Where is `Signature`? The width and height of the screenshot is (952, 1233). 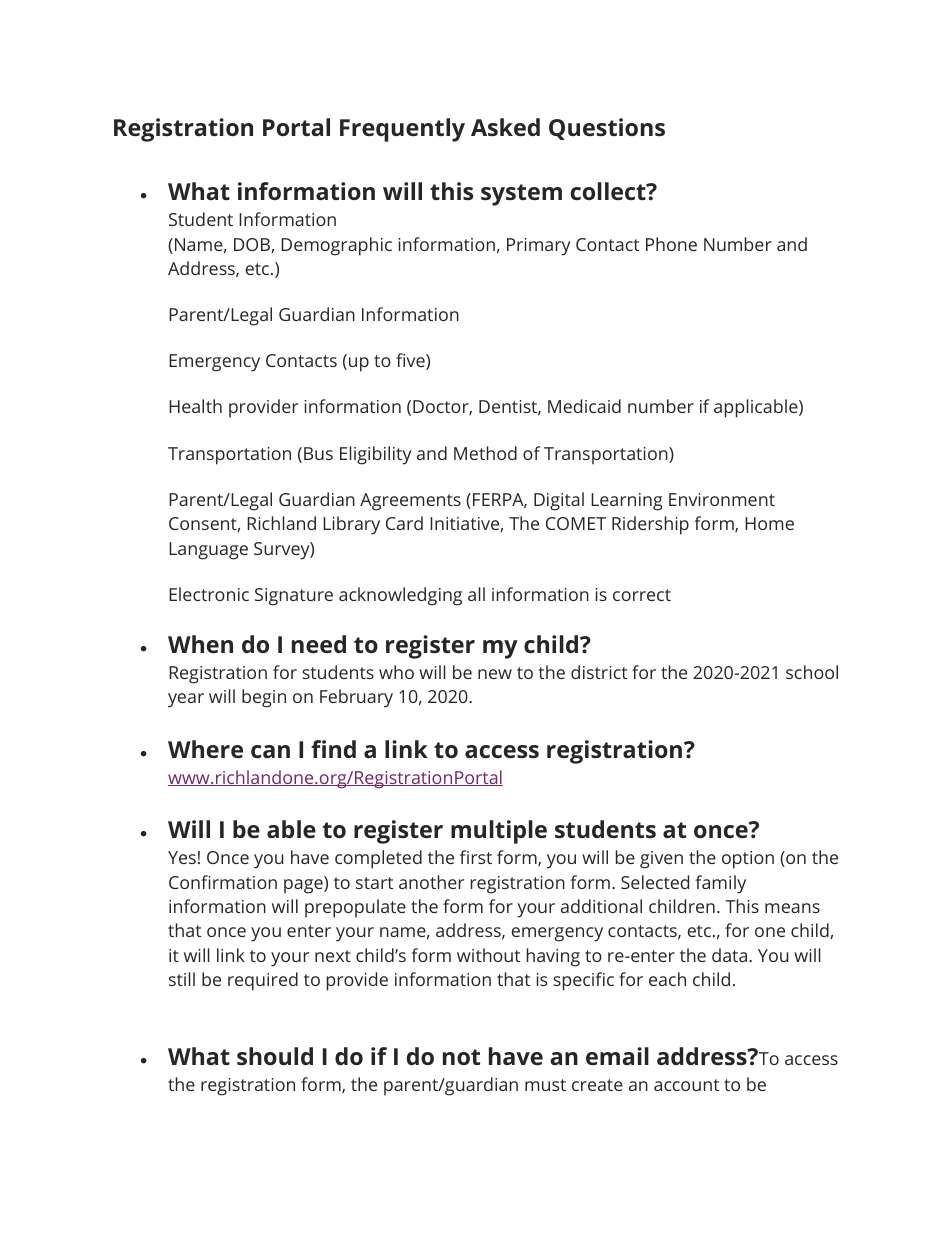 Signature is located at coordinates (294, 597).
